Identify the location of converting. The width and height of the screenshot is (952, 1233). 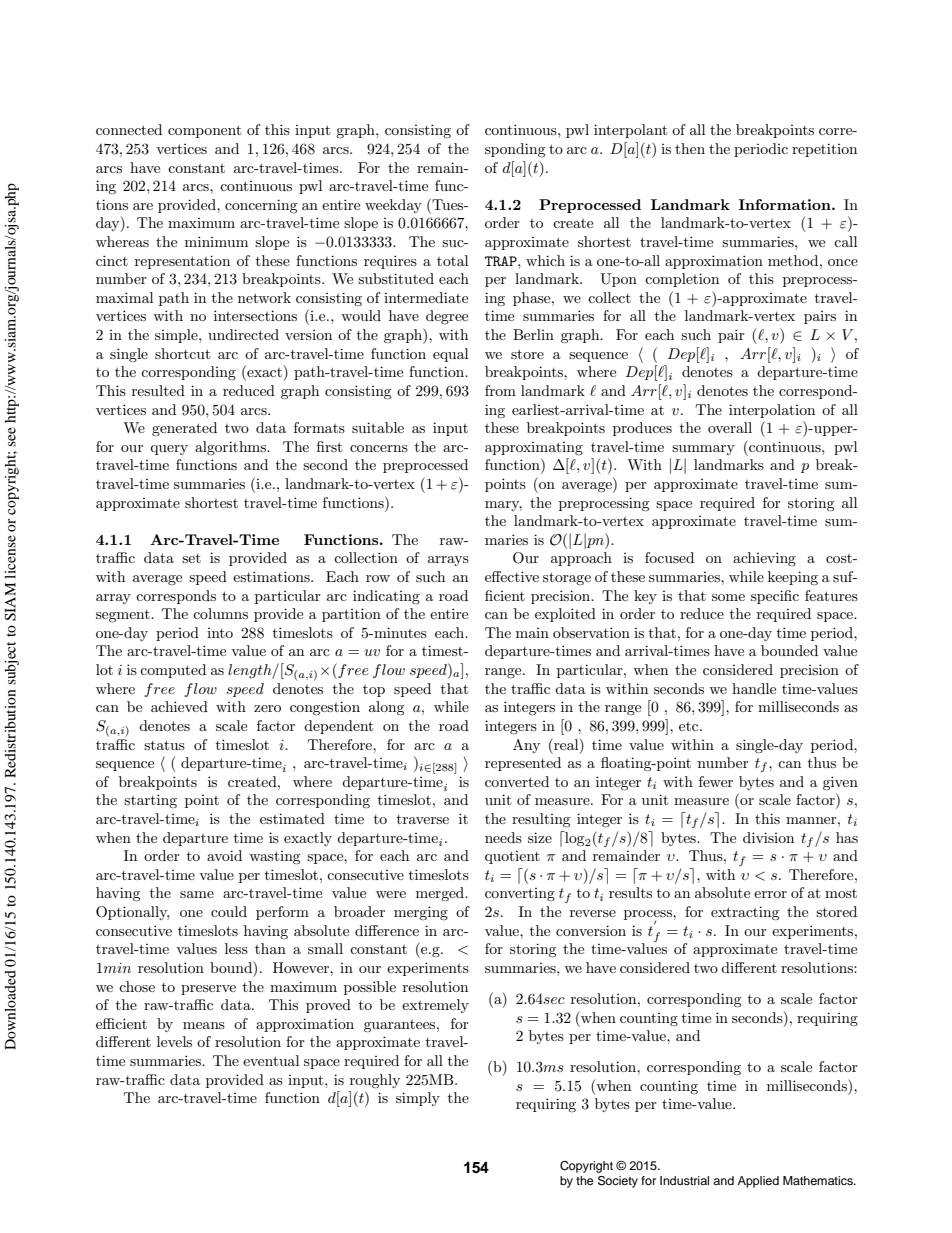
(520, 894).
